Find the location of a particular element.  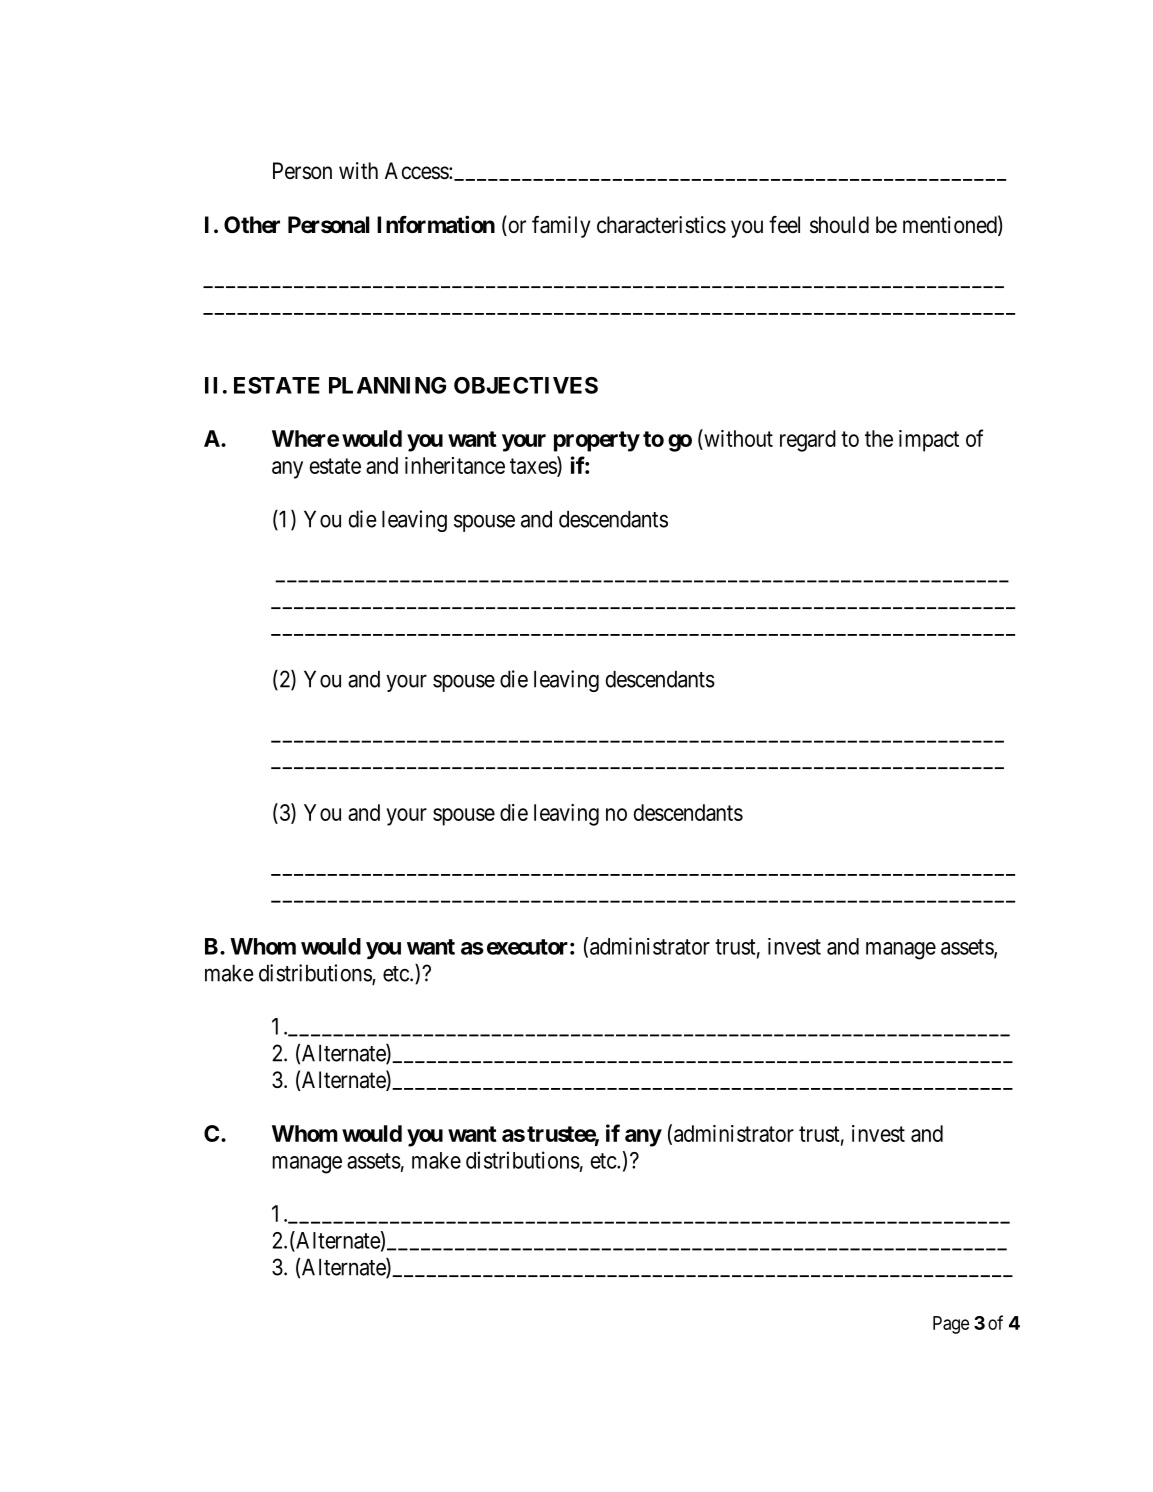

taxes is located at coordinates (534, 467).
